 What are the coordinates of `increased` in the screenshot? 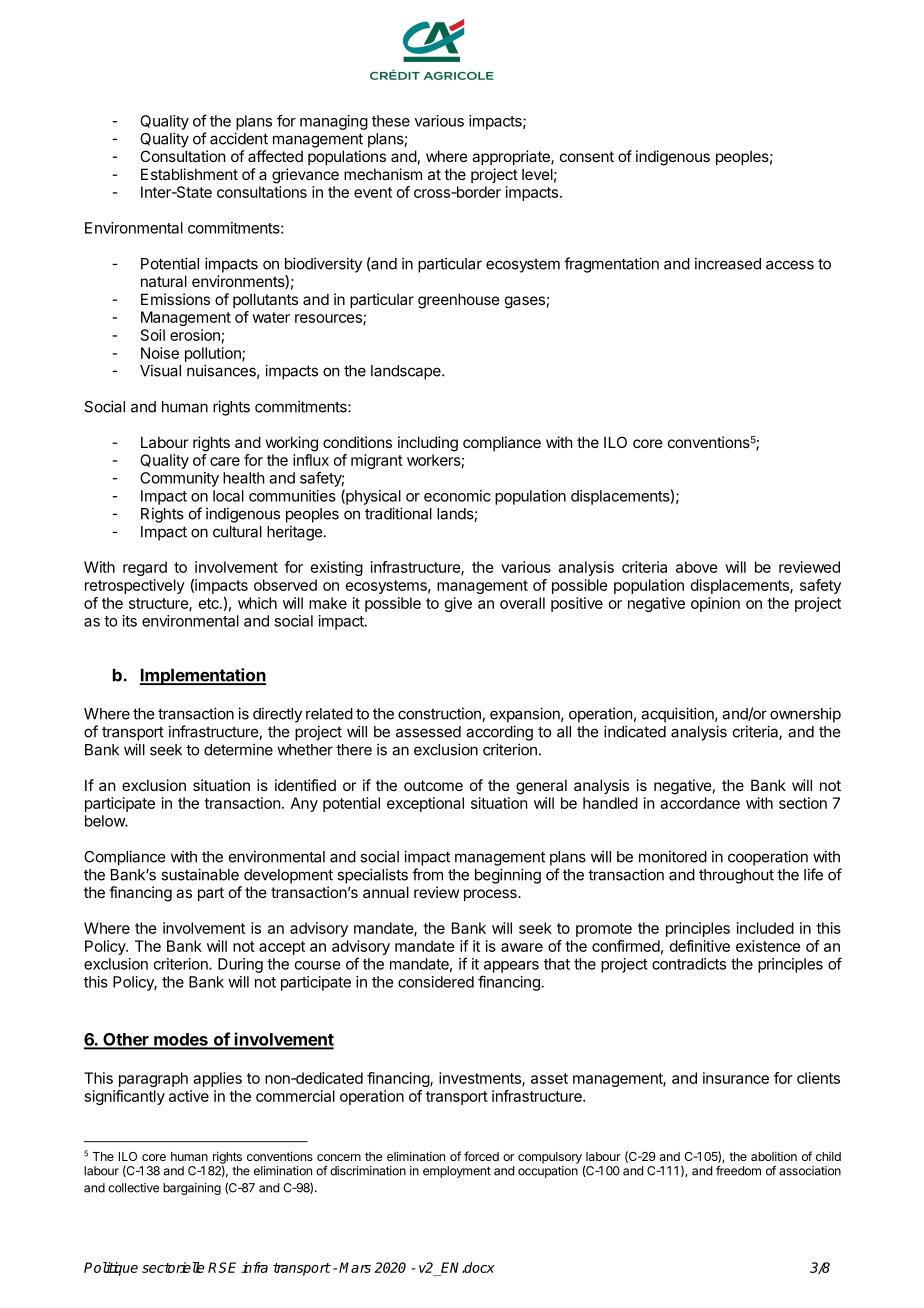 It's located at (728, 263).
